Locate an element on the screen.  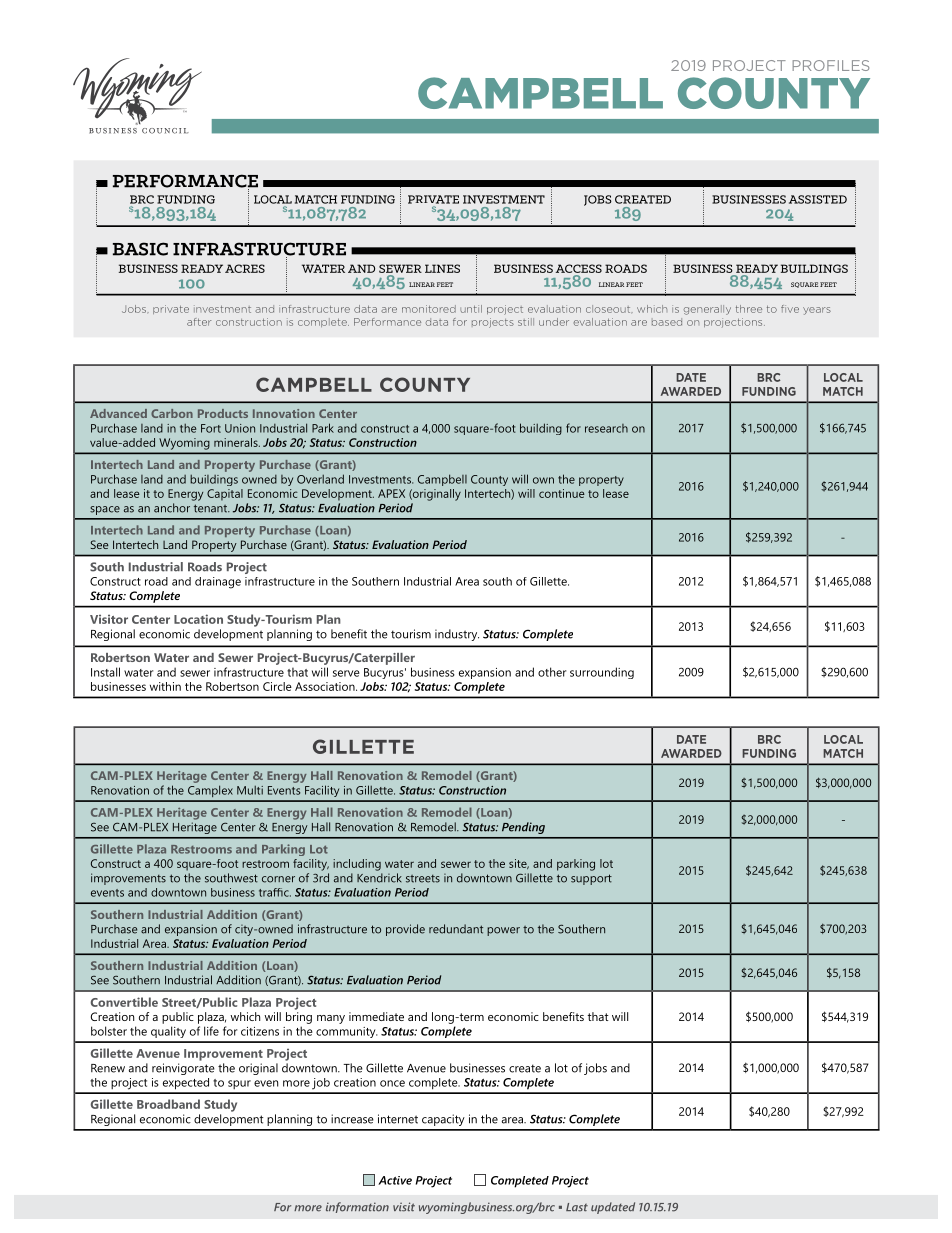
surrounding is located at coordinates (602, 673).
